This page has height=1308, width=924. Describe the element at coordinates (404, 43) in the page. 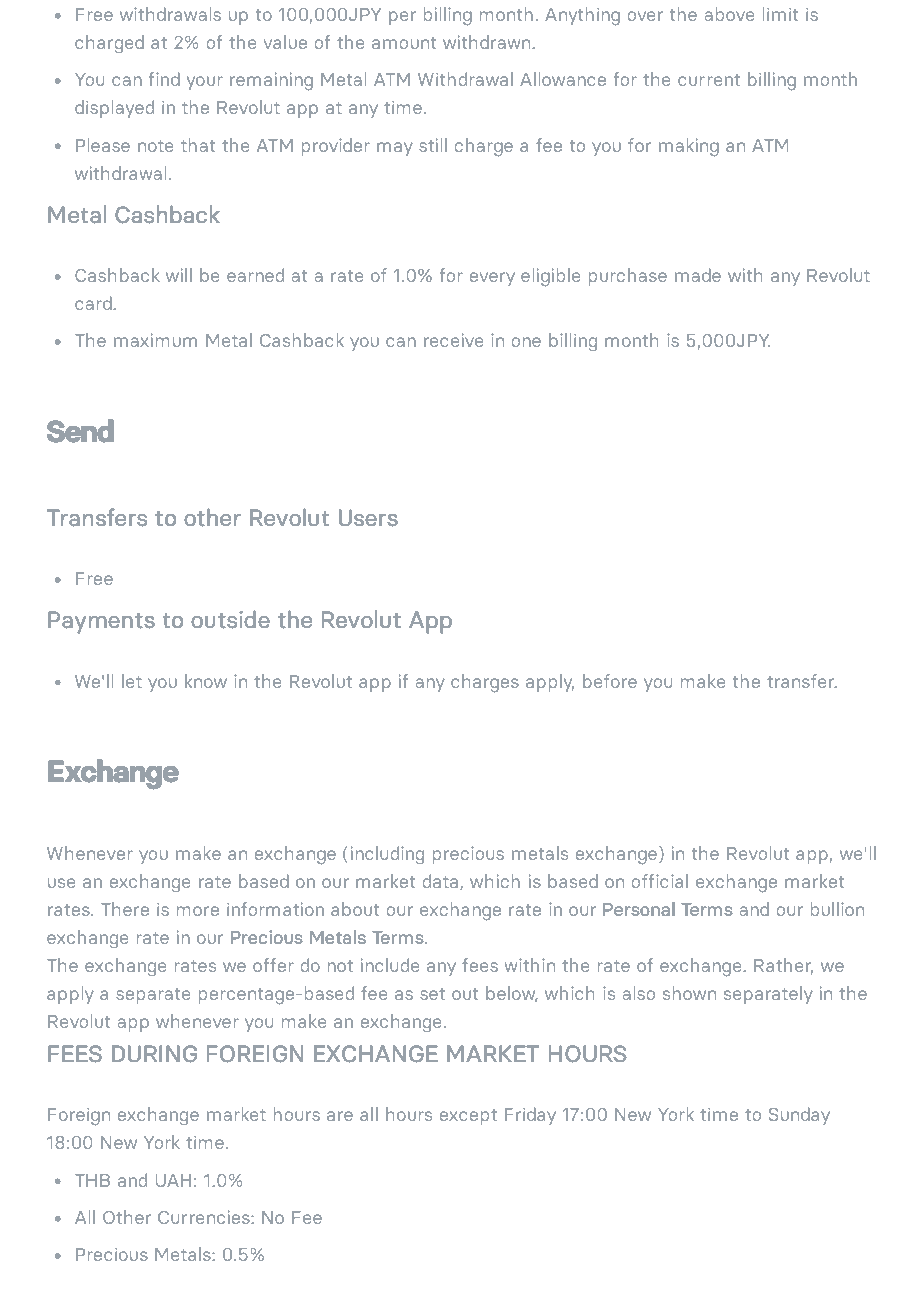

I see `amount` at that location.
